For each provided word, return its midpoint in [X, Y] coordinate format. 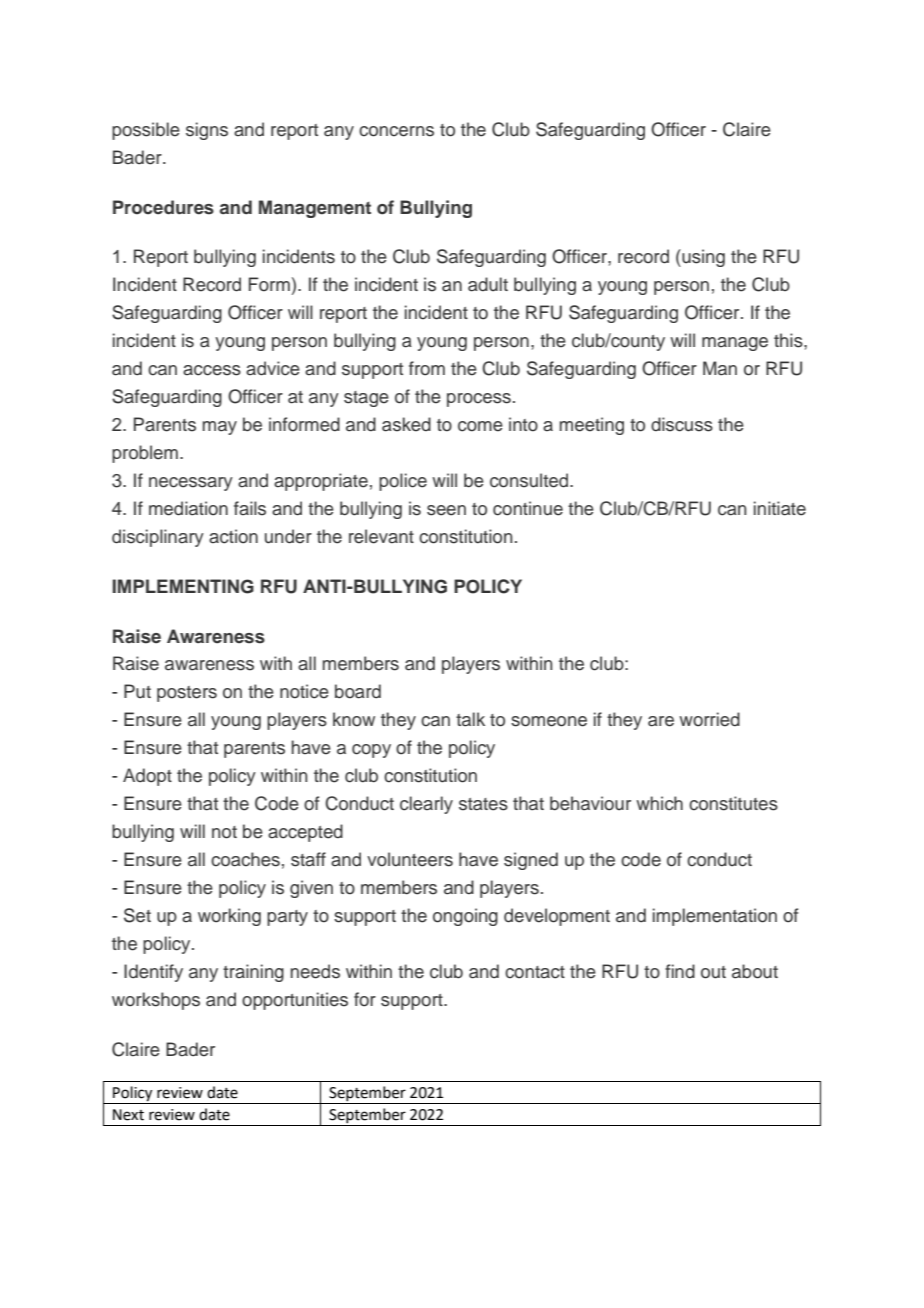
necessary [191, 484]
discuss [682, 424]
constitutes [733, 803]
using [702, 258]
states [483, 804]
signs [207, 131]
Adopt [147, 777]
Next [128, 1115]
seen [446, 510]
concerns [396, 131]
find [680, 971]
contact [535, 972]
